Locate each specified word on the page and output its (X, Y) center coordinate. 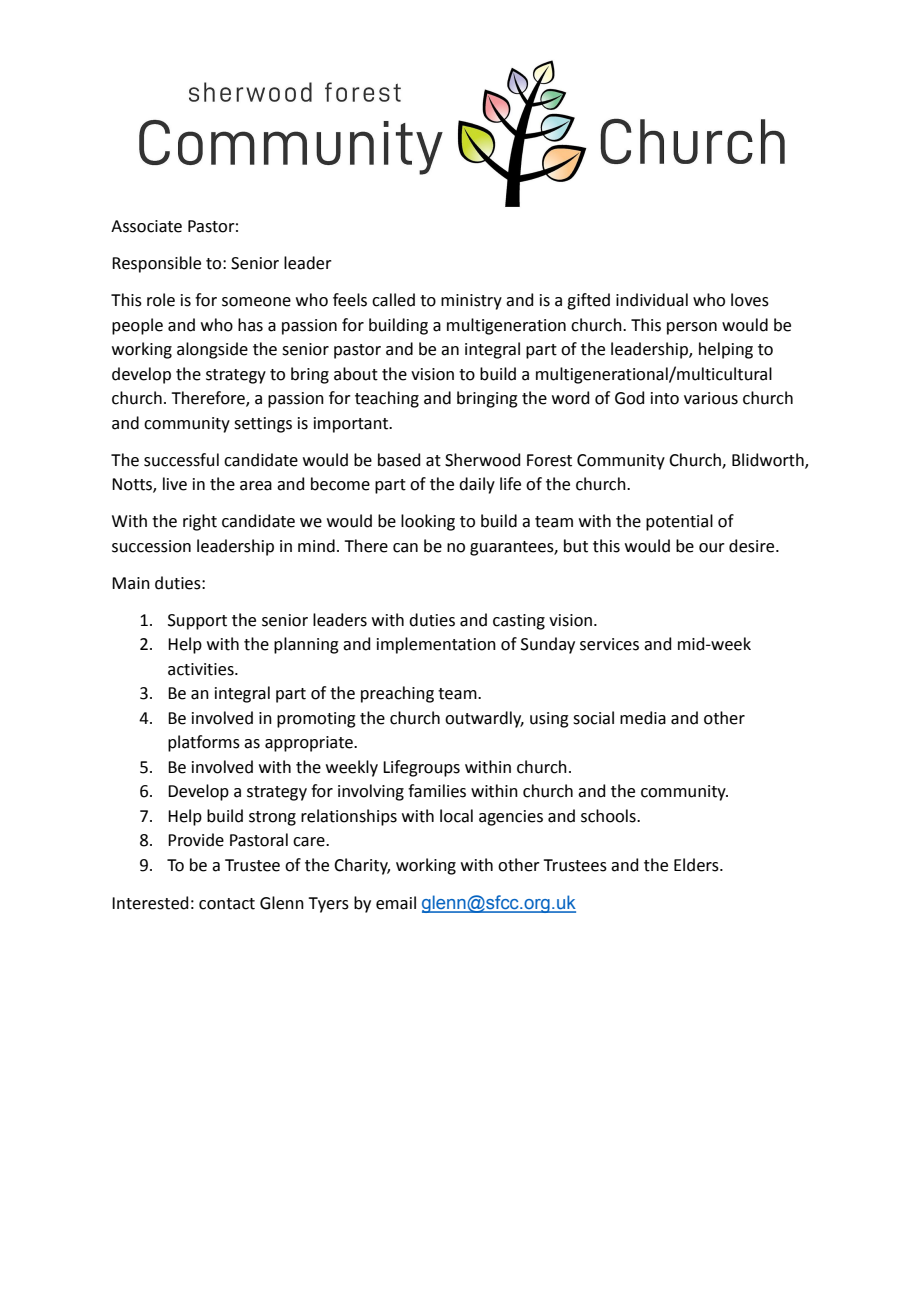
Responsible (156, 264)
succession (151, 546)
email (396, 903)
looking (428, 522)
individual (652, 300)
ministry (471, 302)
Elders (697, 865)
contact (227, 904)
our (712, 548)
